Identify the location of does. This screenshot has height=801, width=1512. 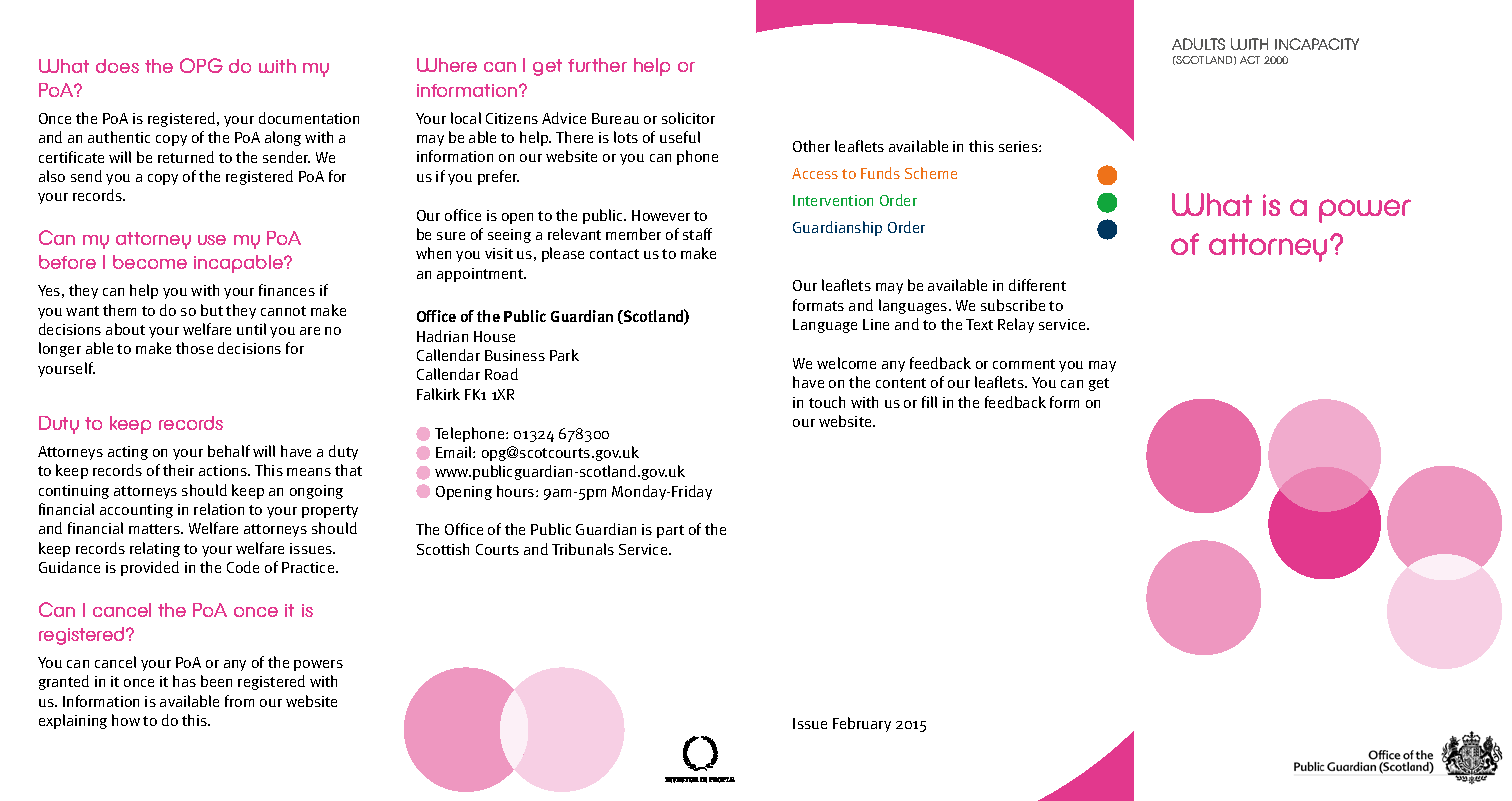
(117, 66).
